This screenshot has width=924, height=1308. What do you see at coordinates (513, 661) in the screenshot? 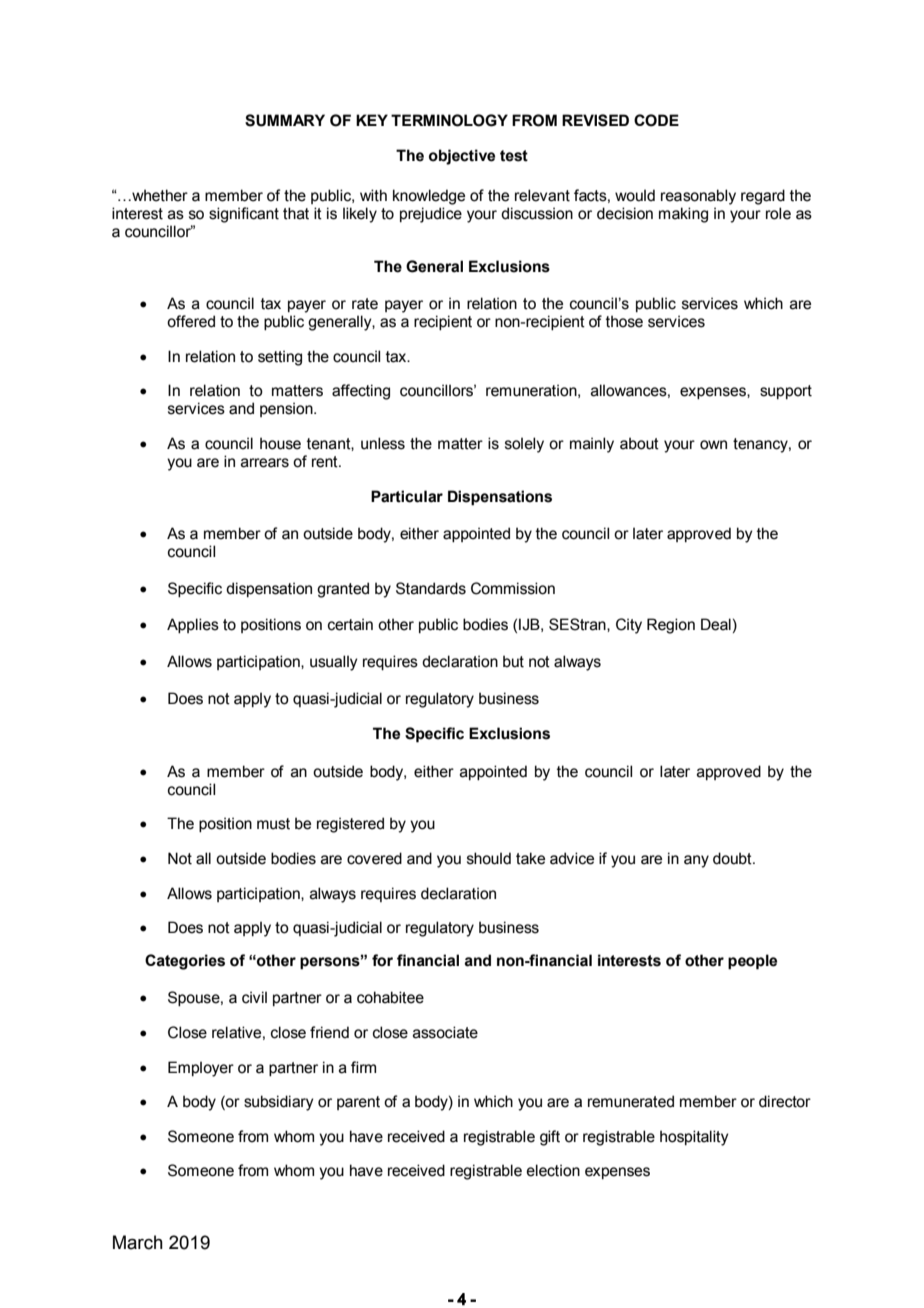
I see `but` at bounding box center [513, 661].
